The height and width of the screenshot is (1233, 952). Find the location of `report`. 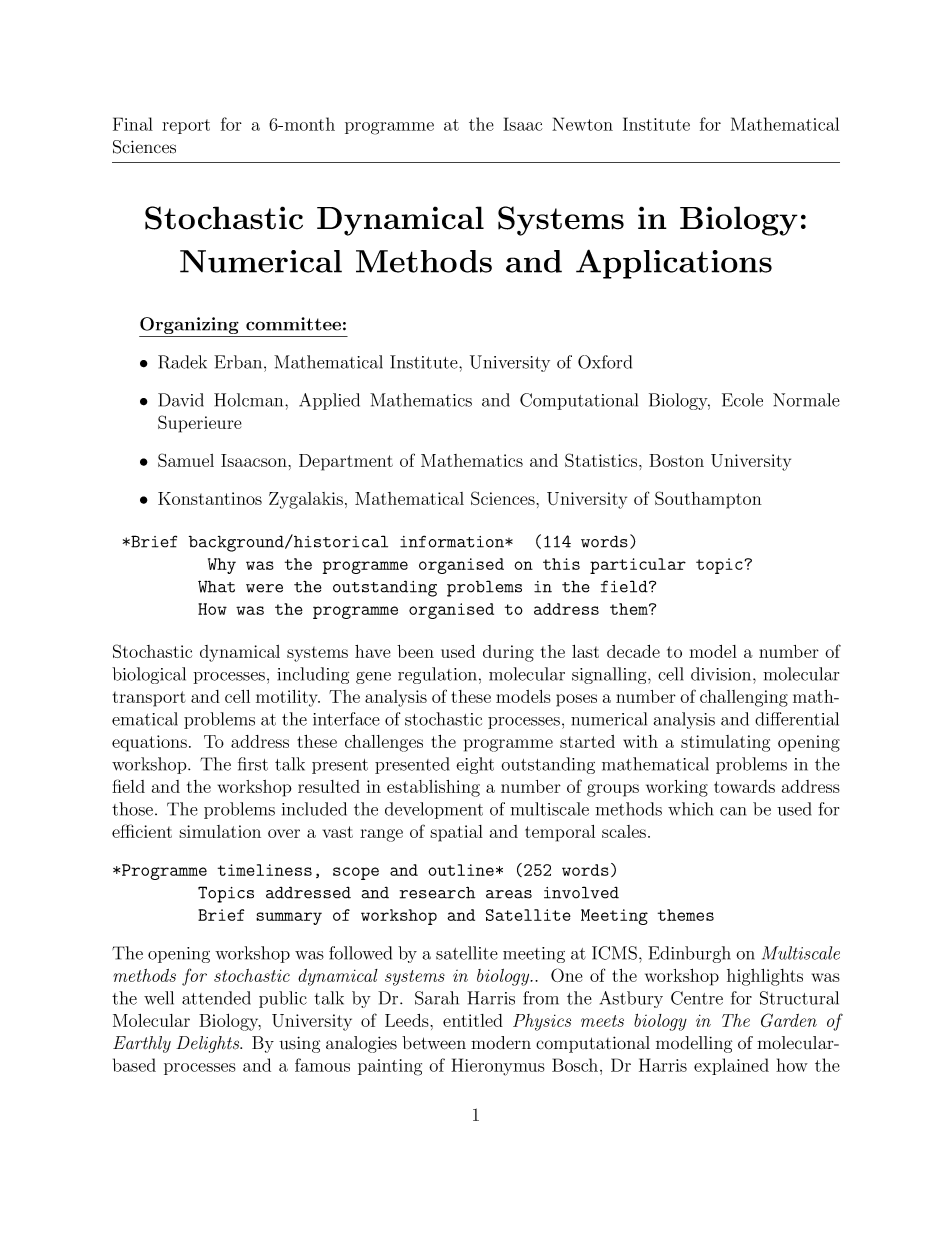

report is located at coordinates (186, 126).
